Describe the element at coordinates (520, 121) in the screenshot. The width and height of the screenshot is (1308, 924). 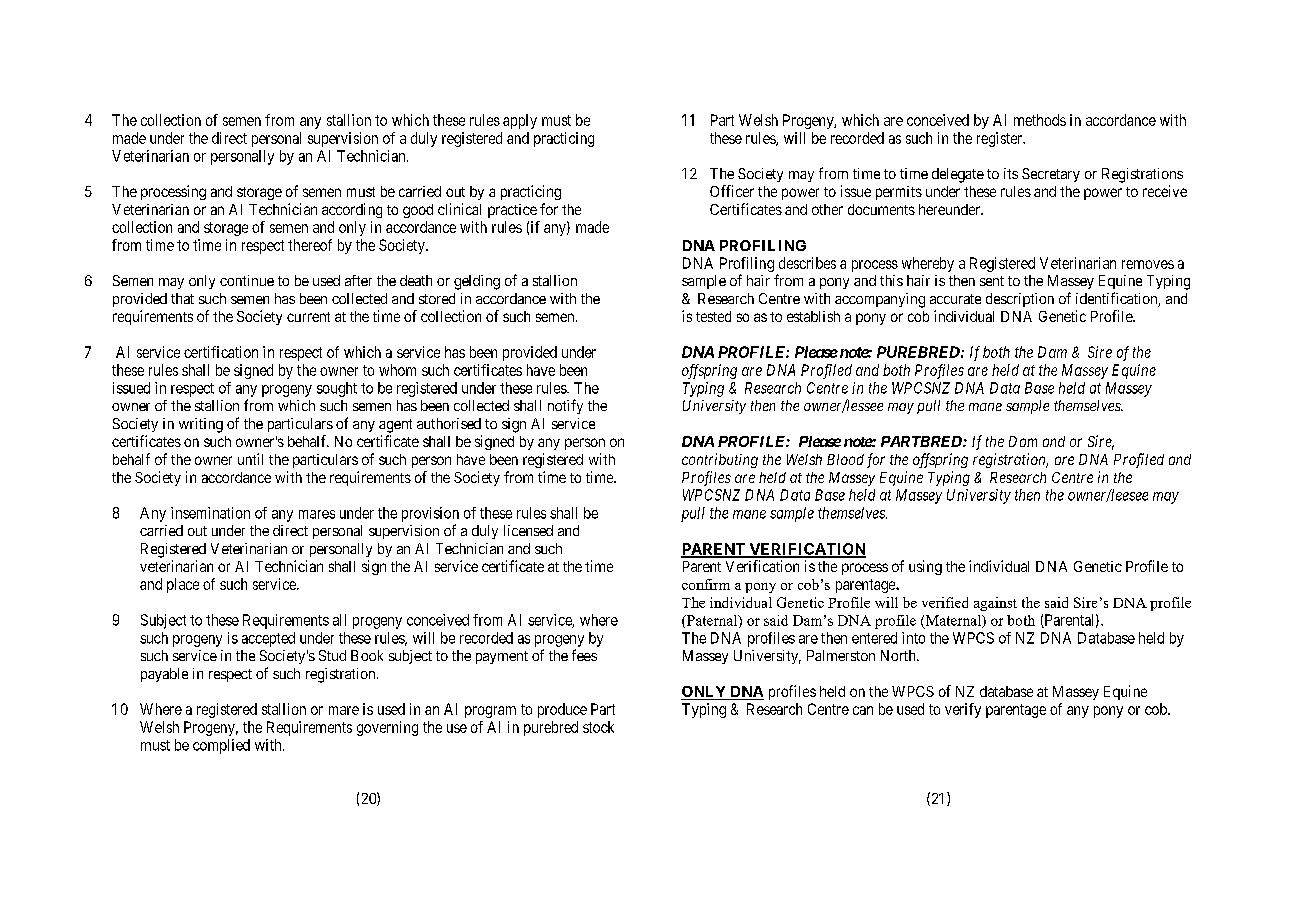
I see `apply` at that location.
